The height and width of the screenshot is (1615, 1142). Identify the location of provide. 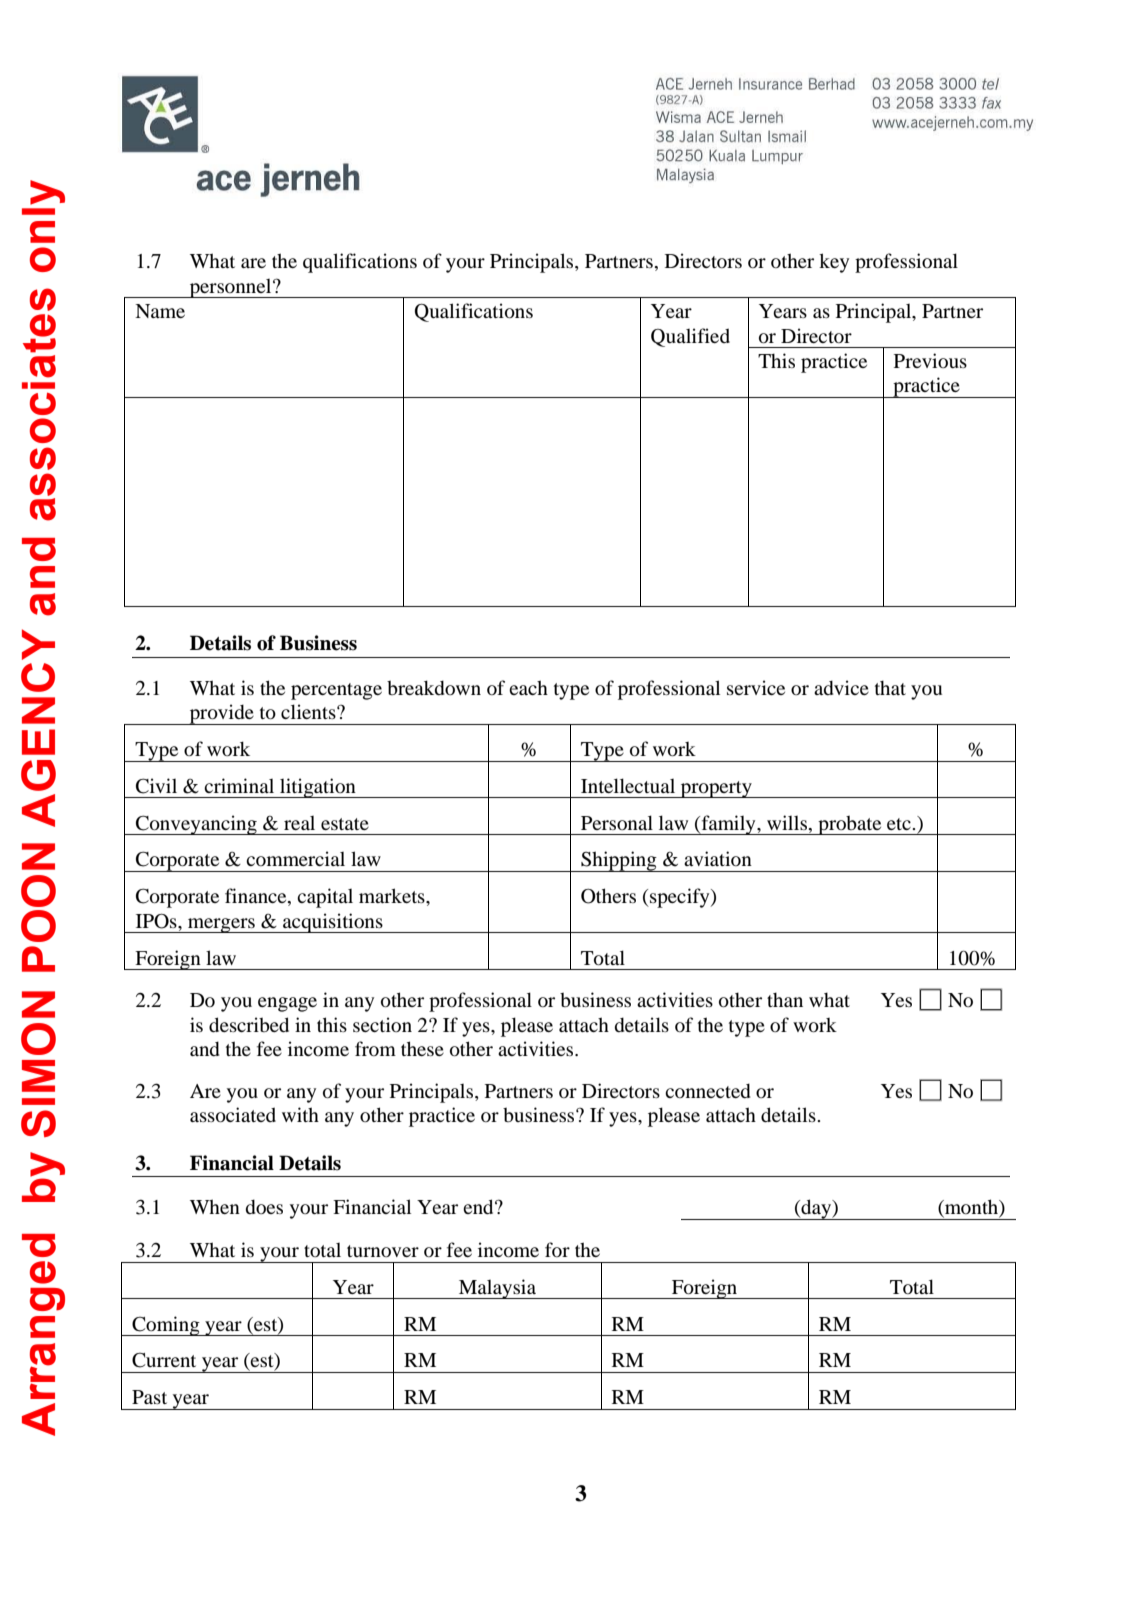
(221, 714).
